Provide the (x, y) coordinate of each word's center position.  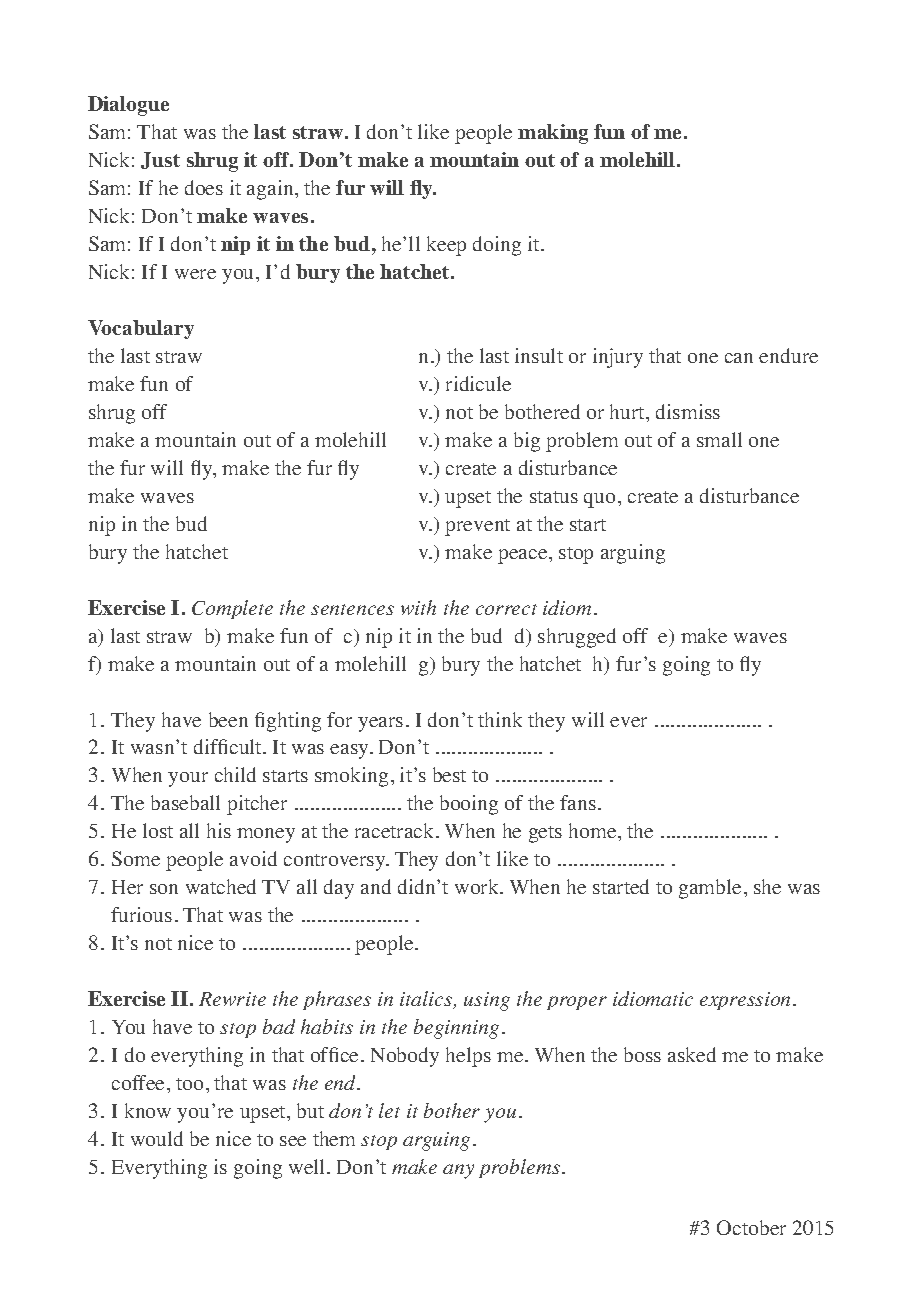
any (458, 1171)
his (219, 830)
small (719, 439)
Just (160, 160)
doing (497, 246)
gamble (710, 889)
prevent (477, 527)
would (157, 1138)
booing (469, 805)
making (553, 134)
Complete (232, 609)
